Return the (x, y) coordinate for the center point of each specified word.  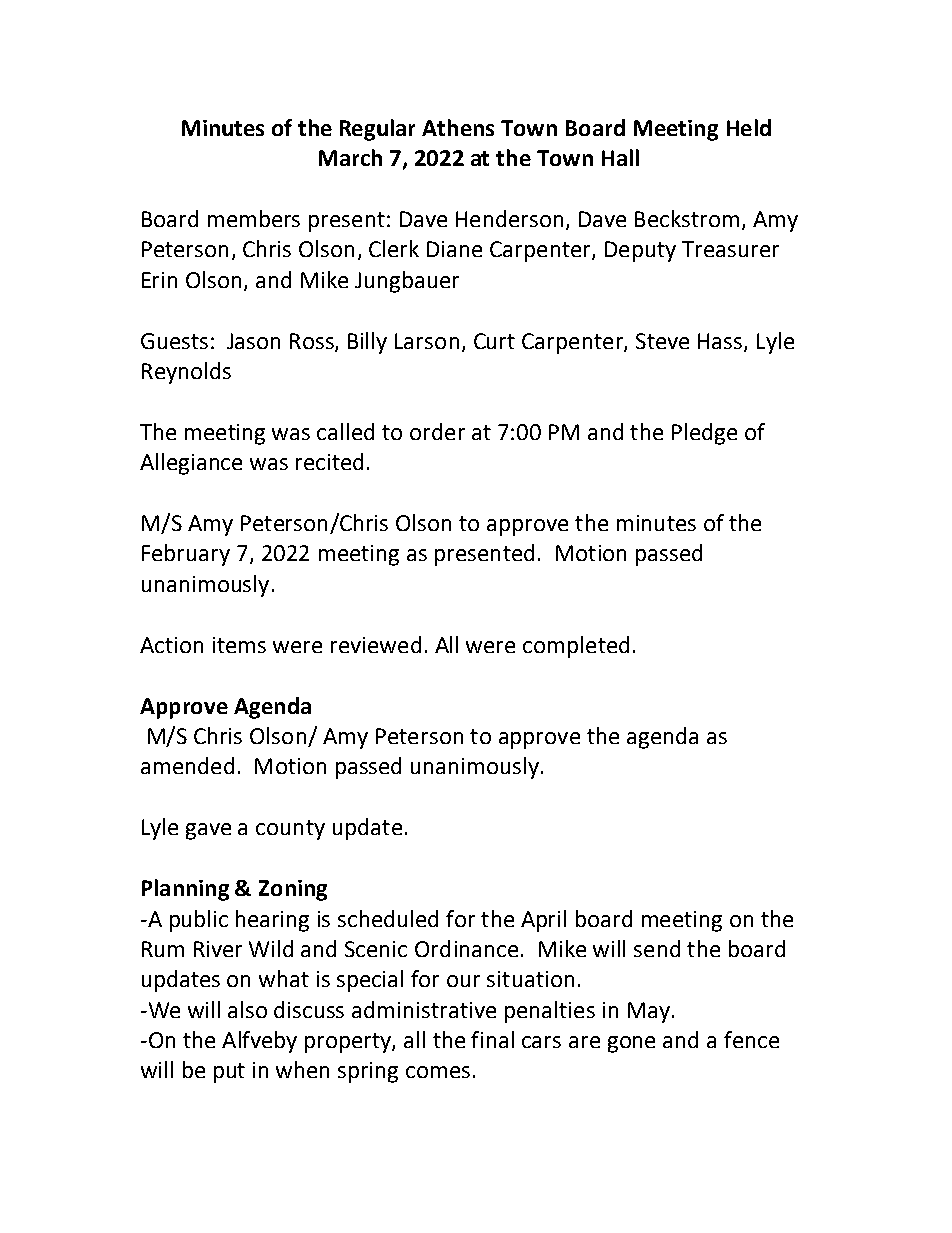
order (437, 431)
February (186, 555)
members (254, 218)
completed (576, 647)
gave (208, 831)
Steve (662, 341)
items (239, 645)
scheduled (388, 918)
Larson (427, 341)
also (247, 1009)
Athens (458, 127)
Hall (620, 157)
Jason (253, 341)
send (657, 948)
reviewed (376, 644)
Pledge (704, 434)
